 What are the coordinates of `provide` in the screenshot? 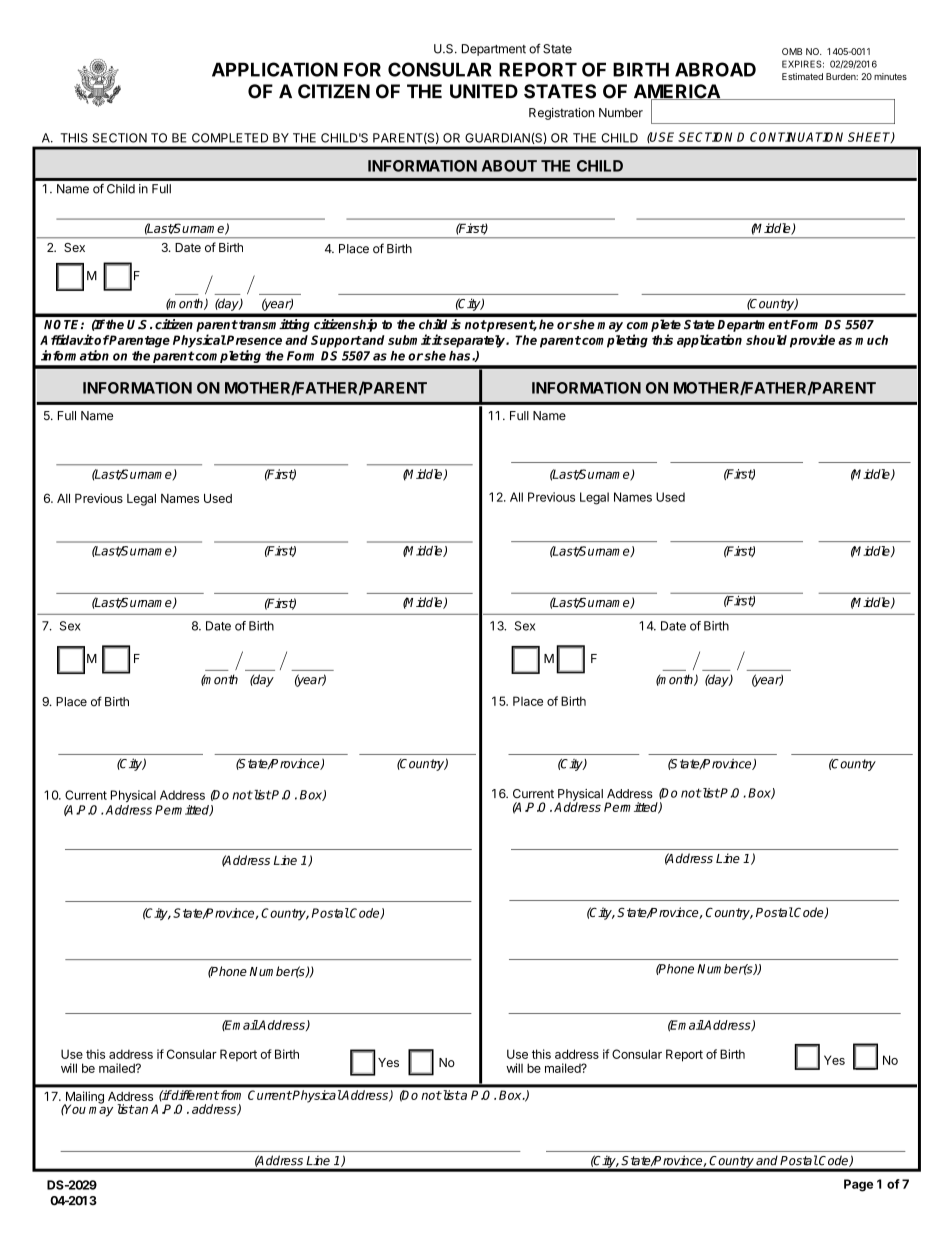 It's located at (812, 341).
